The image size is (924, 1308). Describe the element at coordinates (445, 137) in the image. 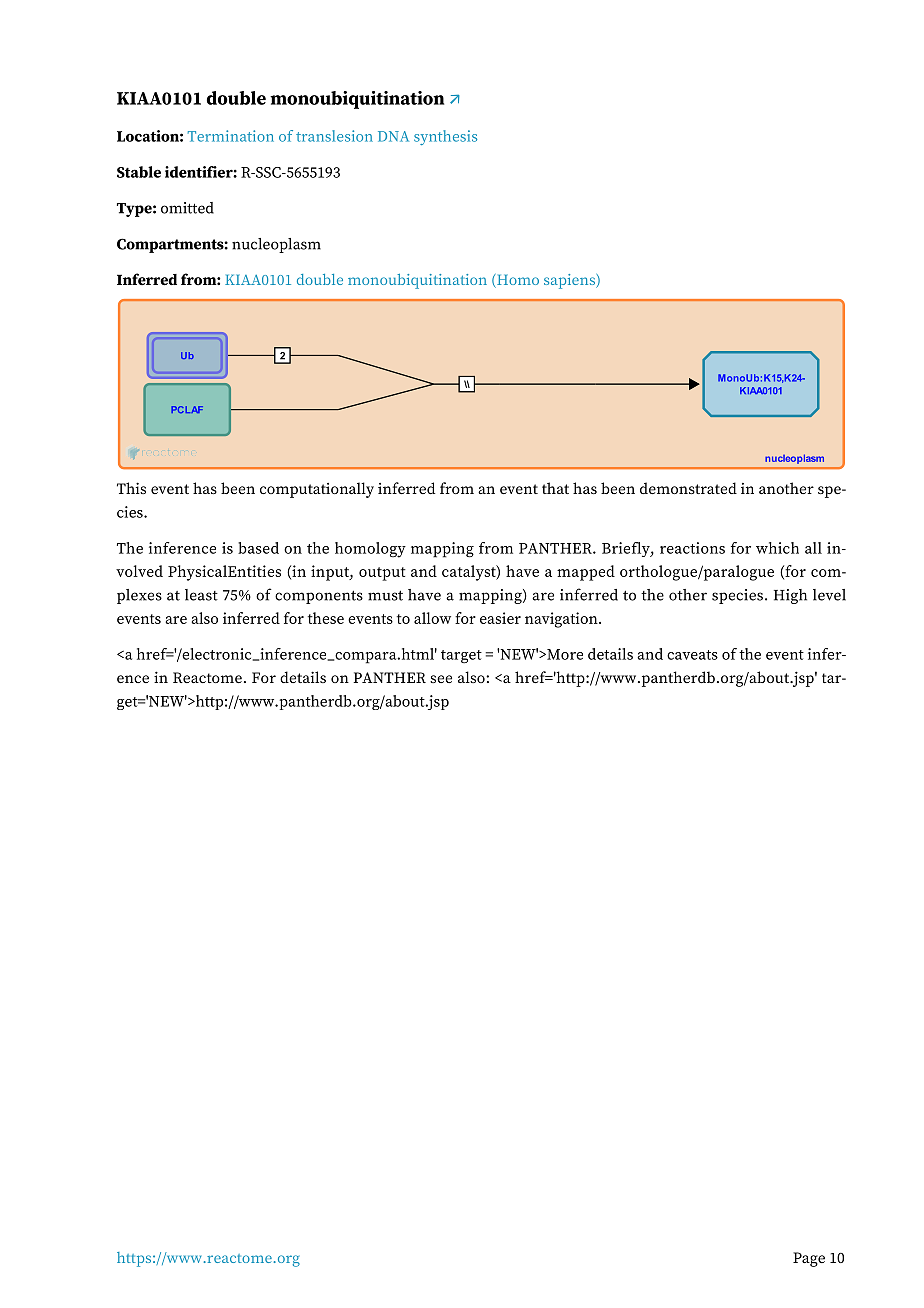

I see `synthesis` at that location.
